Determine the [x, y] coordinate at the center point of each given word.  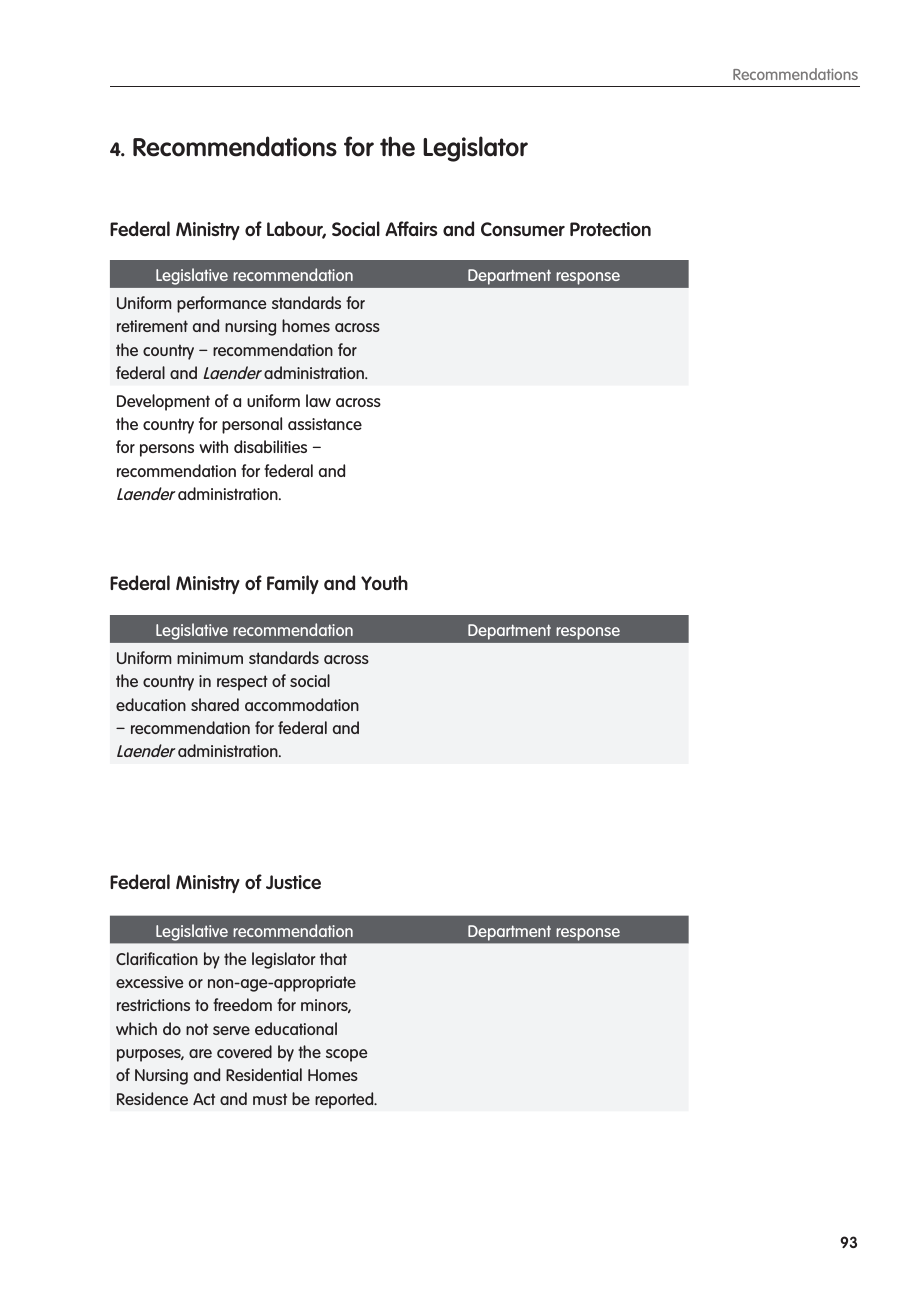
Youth [384, 582]
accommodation [302, 704]
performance [221, 304]
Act [204, 1099]
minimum [210, 658]
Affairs [411, 228]
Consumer [523, 229]
